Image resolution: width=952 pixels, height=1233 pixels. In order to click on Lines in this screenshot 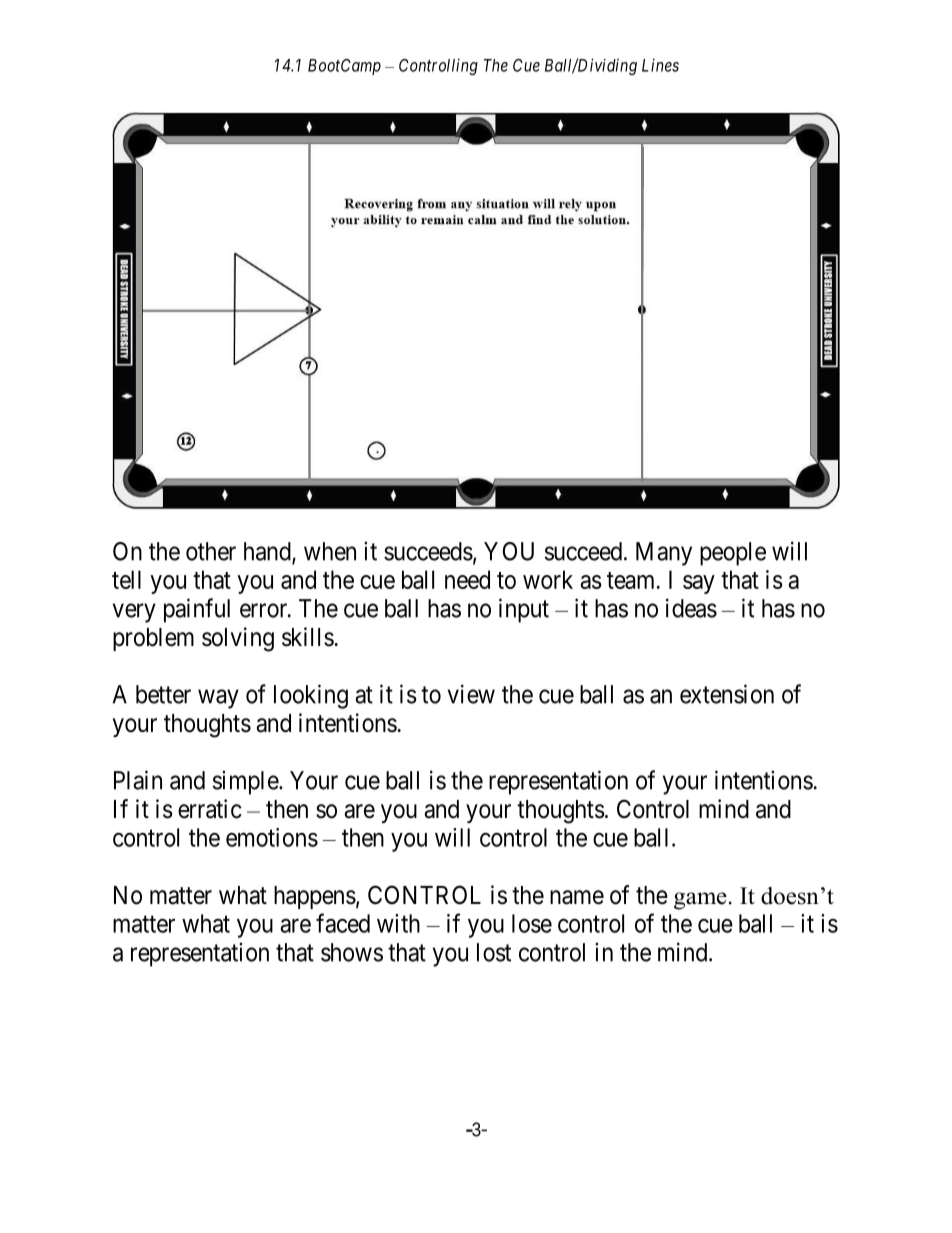, I will do `click(660, 65)`.
